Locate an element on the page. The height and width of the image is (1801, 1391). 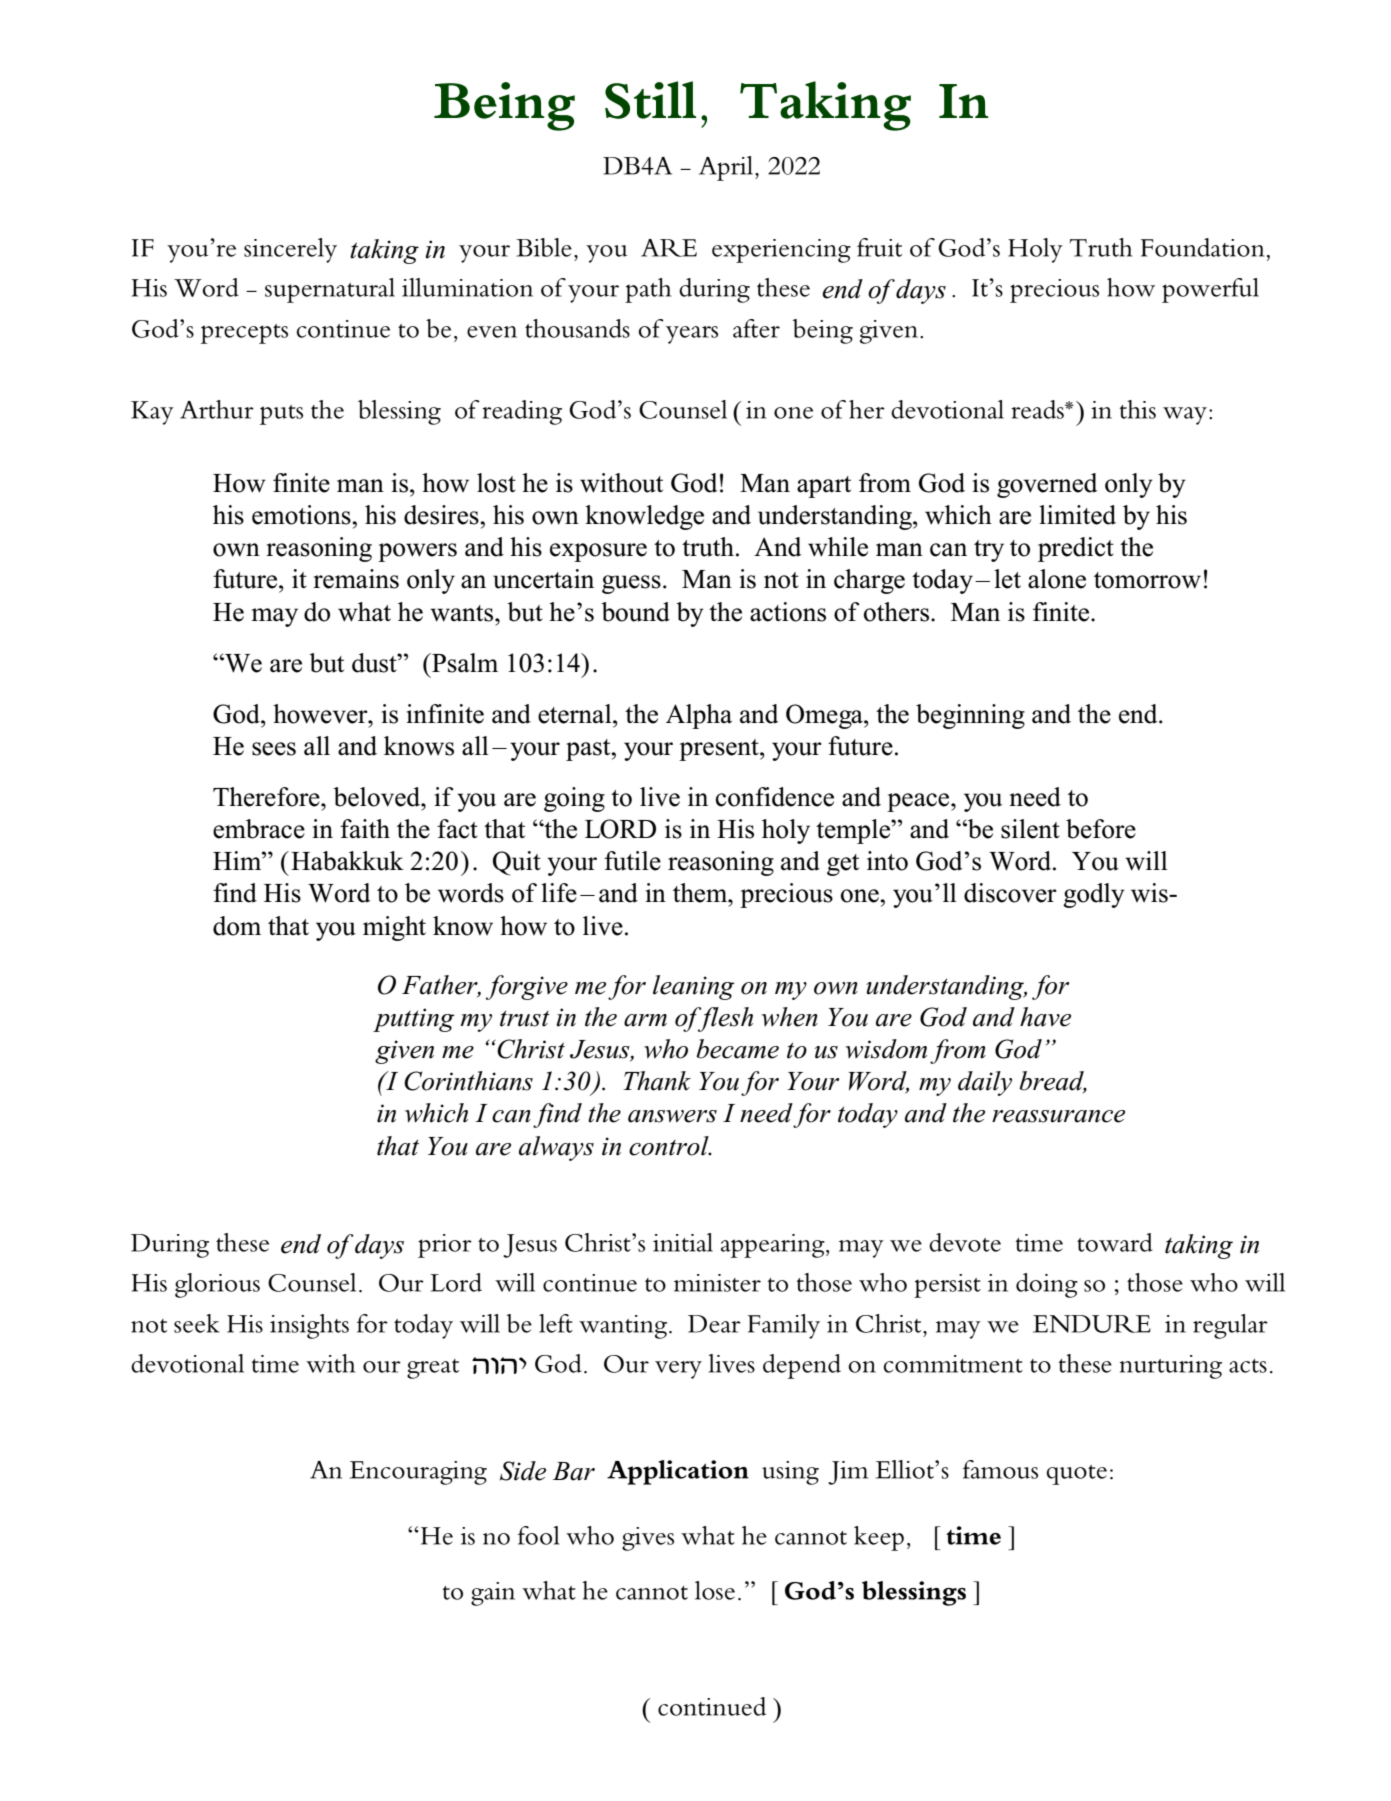
sincerely is located at coordinates (290, 250).
